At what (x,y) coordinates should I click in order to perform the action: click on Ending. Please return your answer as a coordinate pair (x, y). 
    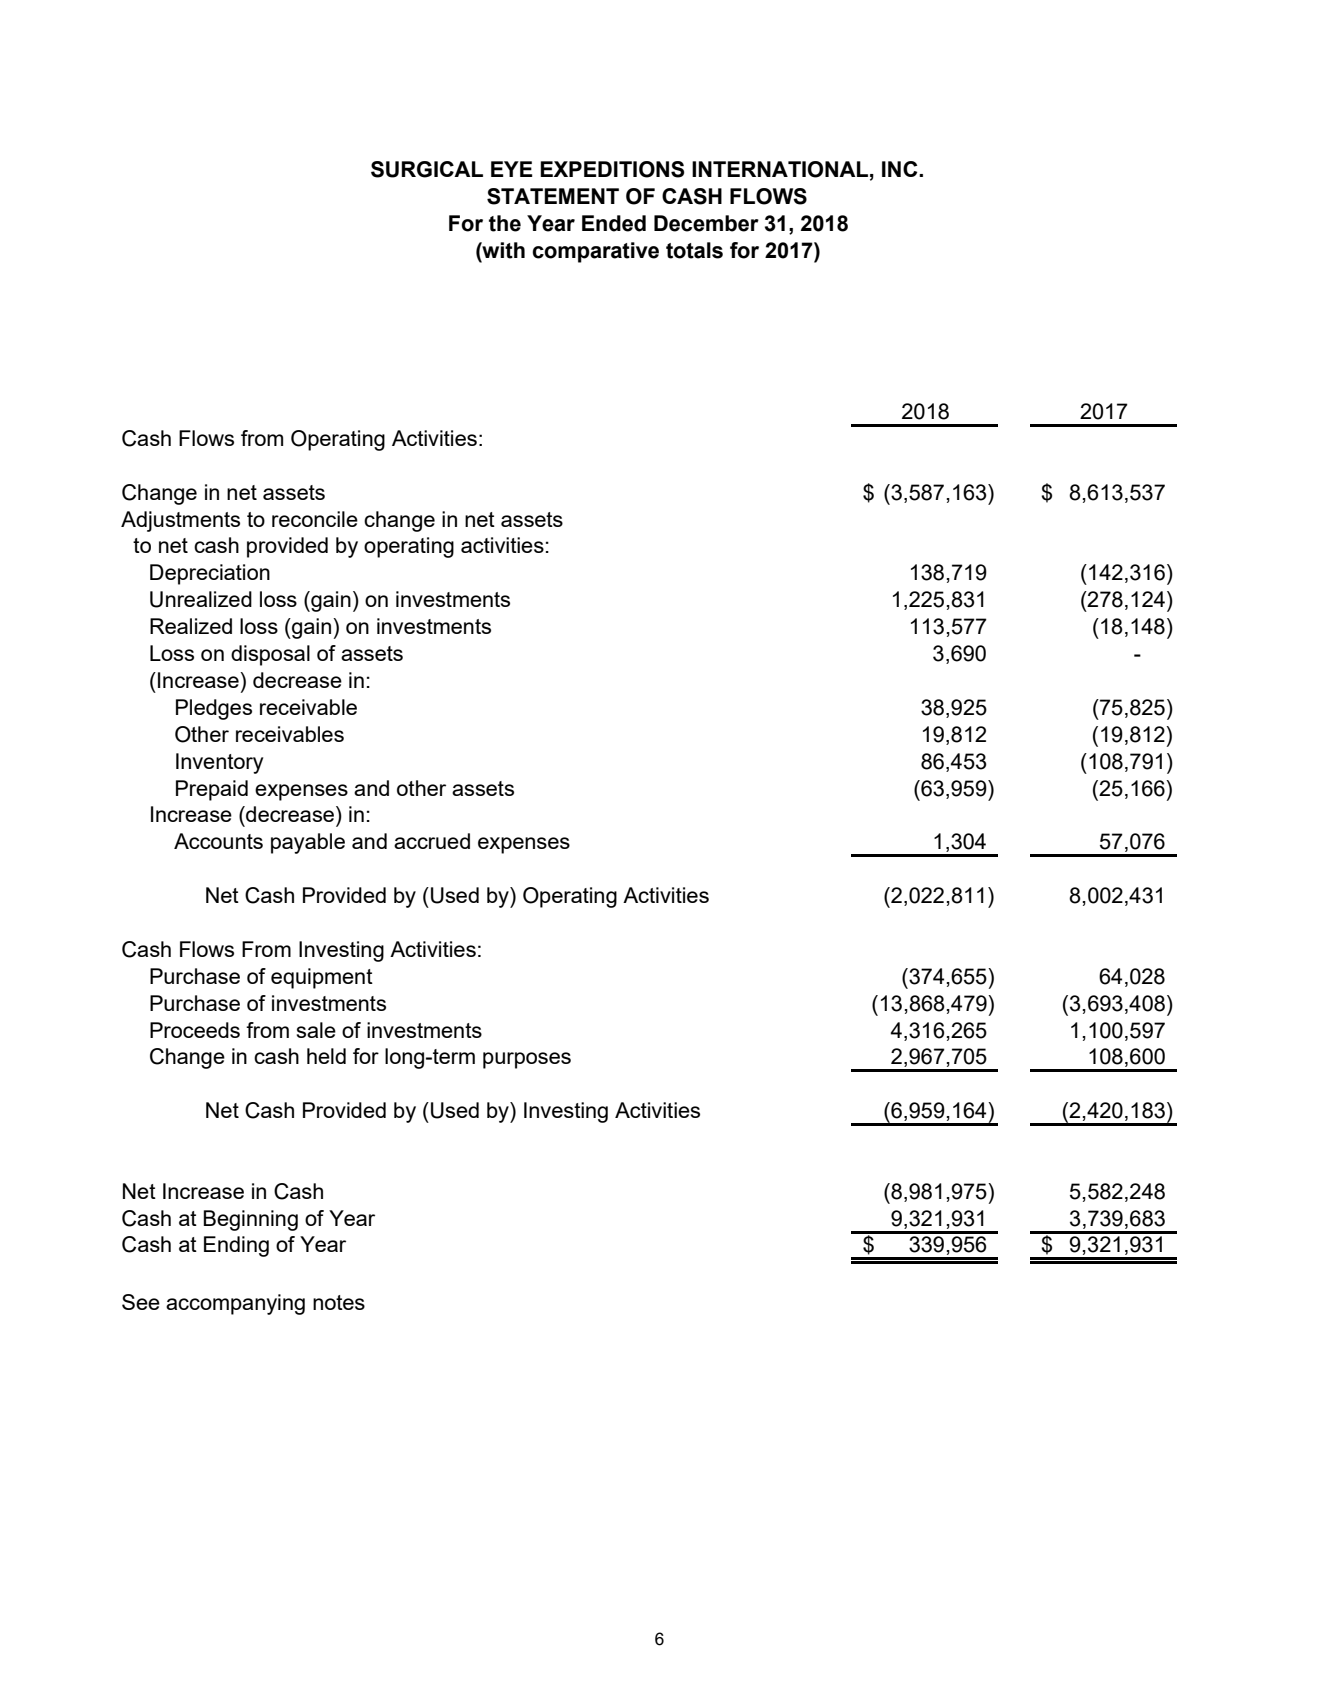
    Looking at the image, I should click on (236, 1246).
